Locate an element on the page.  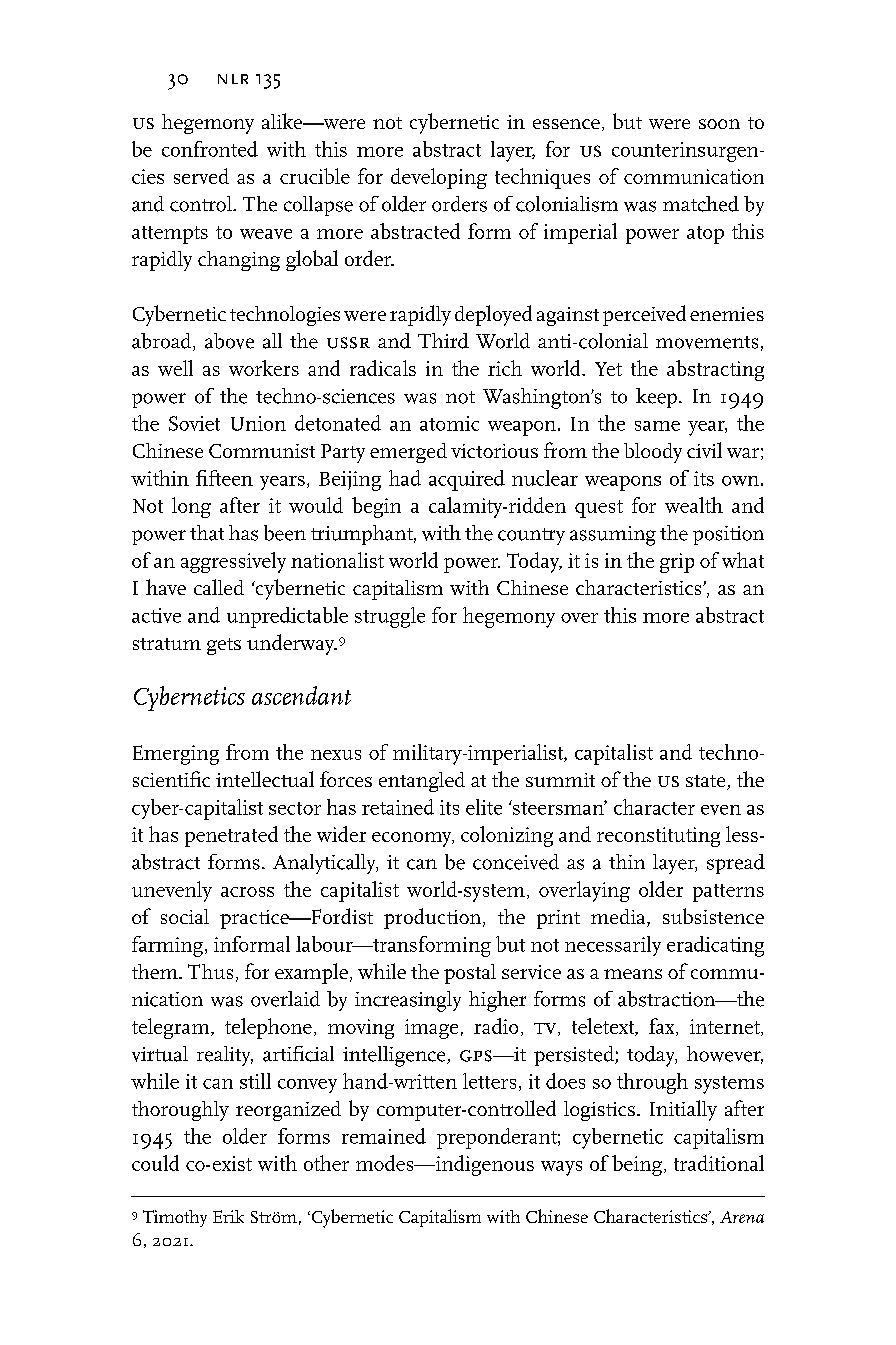
that is located at coordinates (207, 533).
